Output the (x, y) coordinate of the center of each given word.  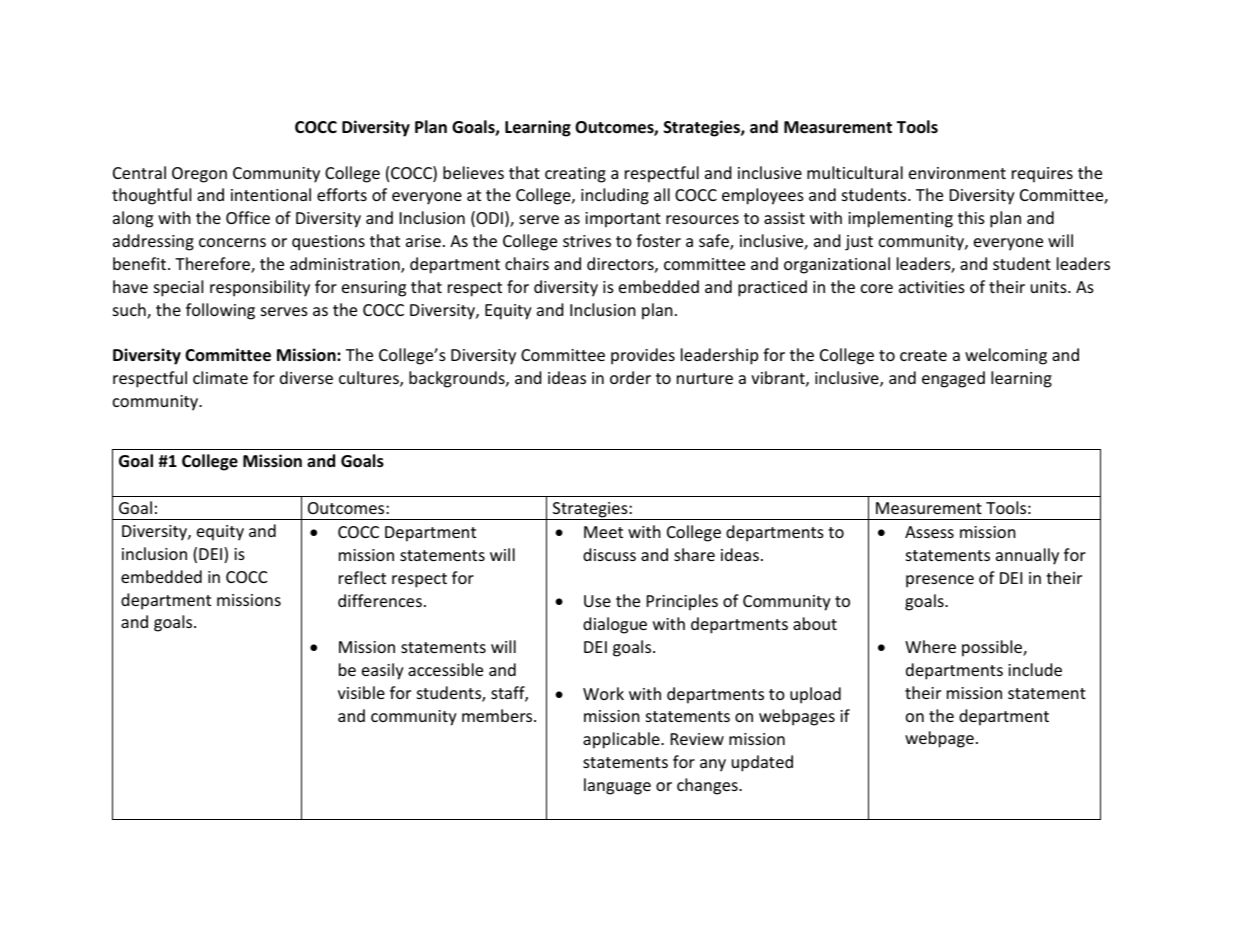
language (617, 786)
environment (957, 173)
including (615, 196)
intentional (271, 194)
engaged (953, 379)
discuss (609, 554)
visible (361, 692)
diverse (306, 377)
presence (940, 581)
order (630, 377)
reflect (362, 577)
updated (762, 763)
